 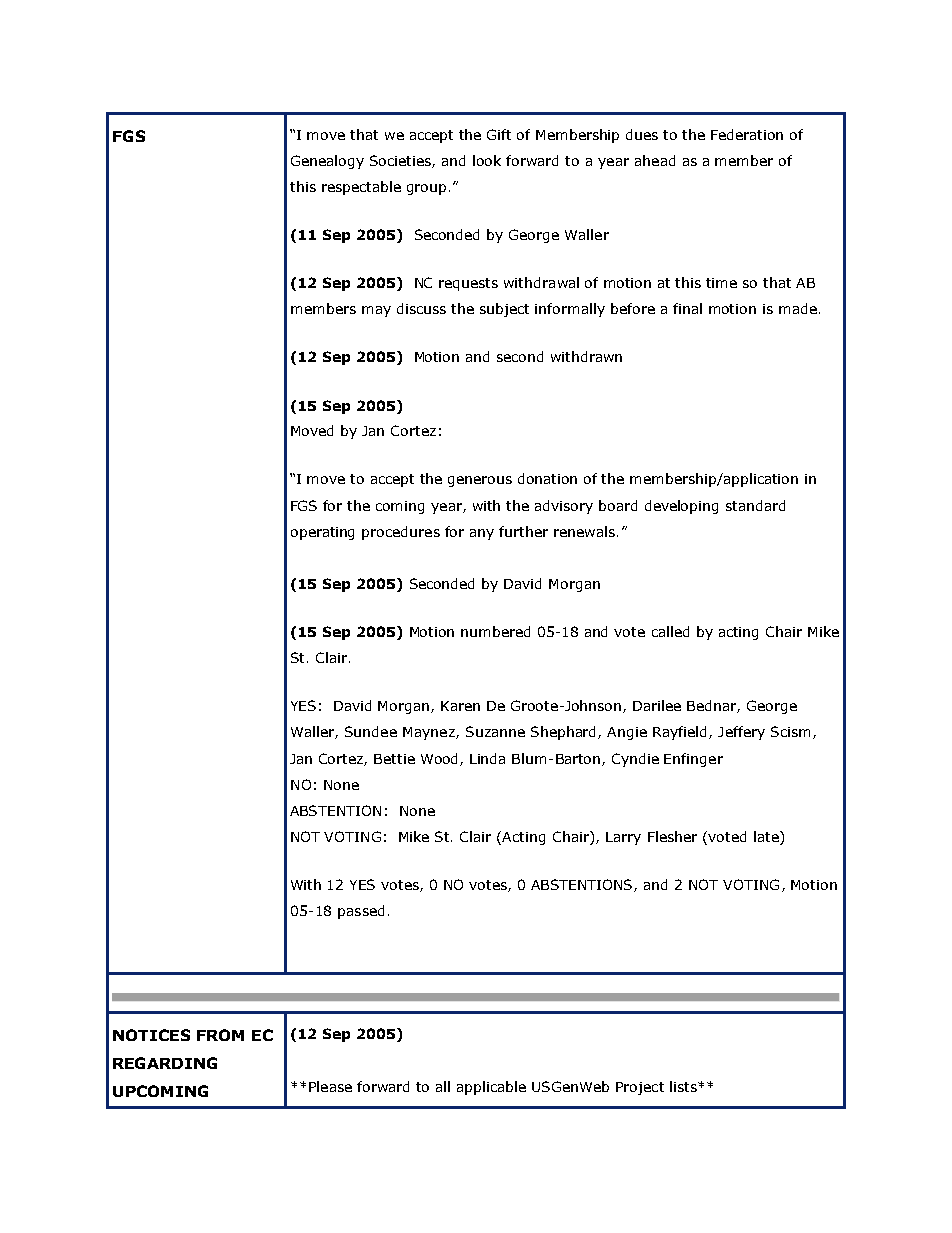 What do you see at coordinates (741, 733) in the screenshot?
I see `Jeffery` at bounding box center [741, 733].
